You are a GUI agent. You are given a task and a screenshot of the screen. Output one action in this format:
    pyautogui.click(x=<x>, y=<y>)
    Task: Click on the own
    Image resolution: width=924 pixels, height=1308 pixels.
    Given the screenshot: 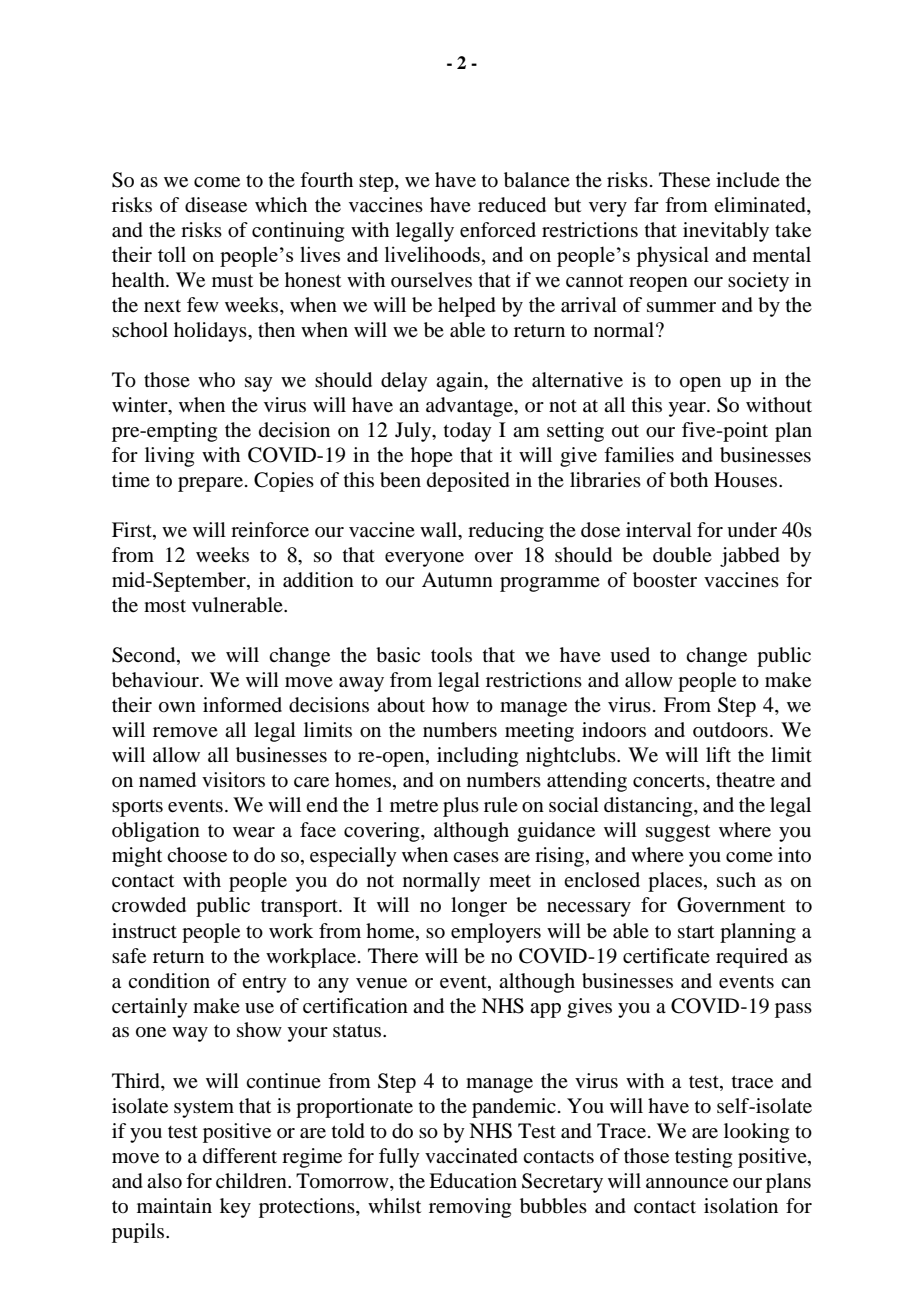 What is the action you would take?
    pyautogui.click(x=177, y=707)
